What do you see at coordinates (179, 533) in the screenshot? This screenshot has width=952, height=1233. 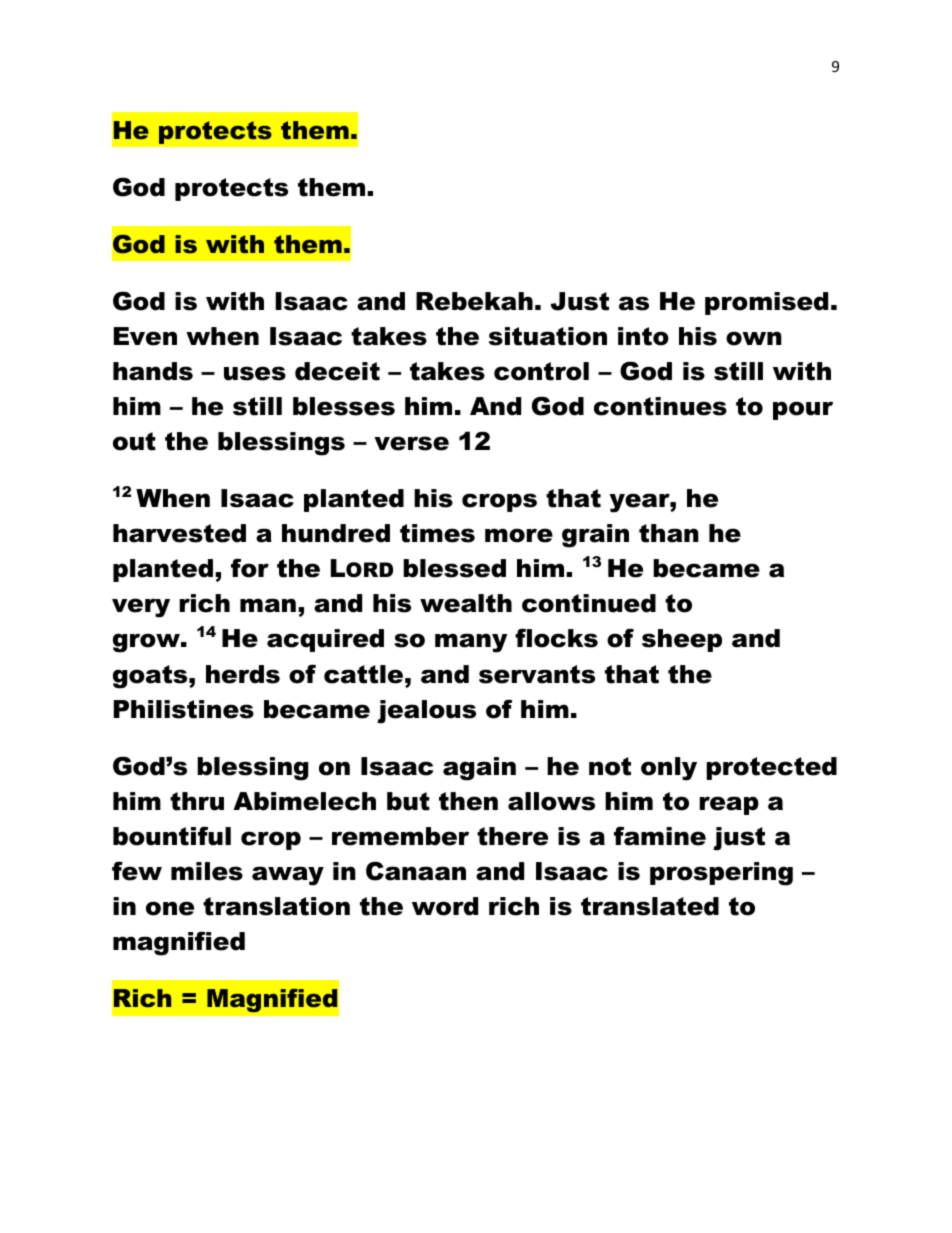 I see `harvested` at bounding box center [179, 533].
